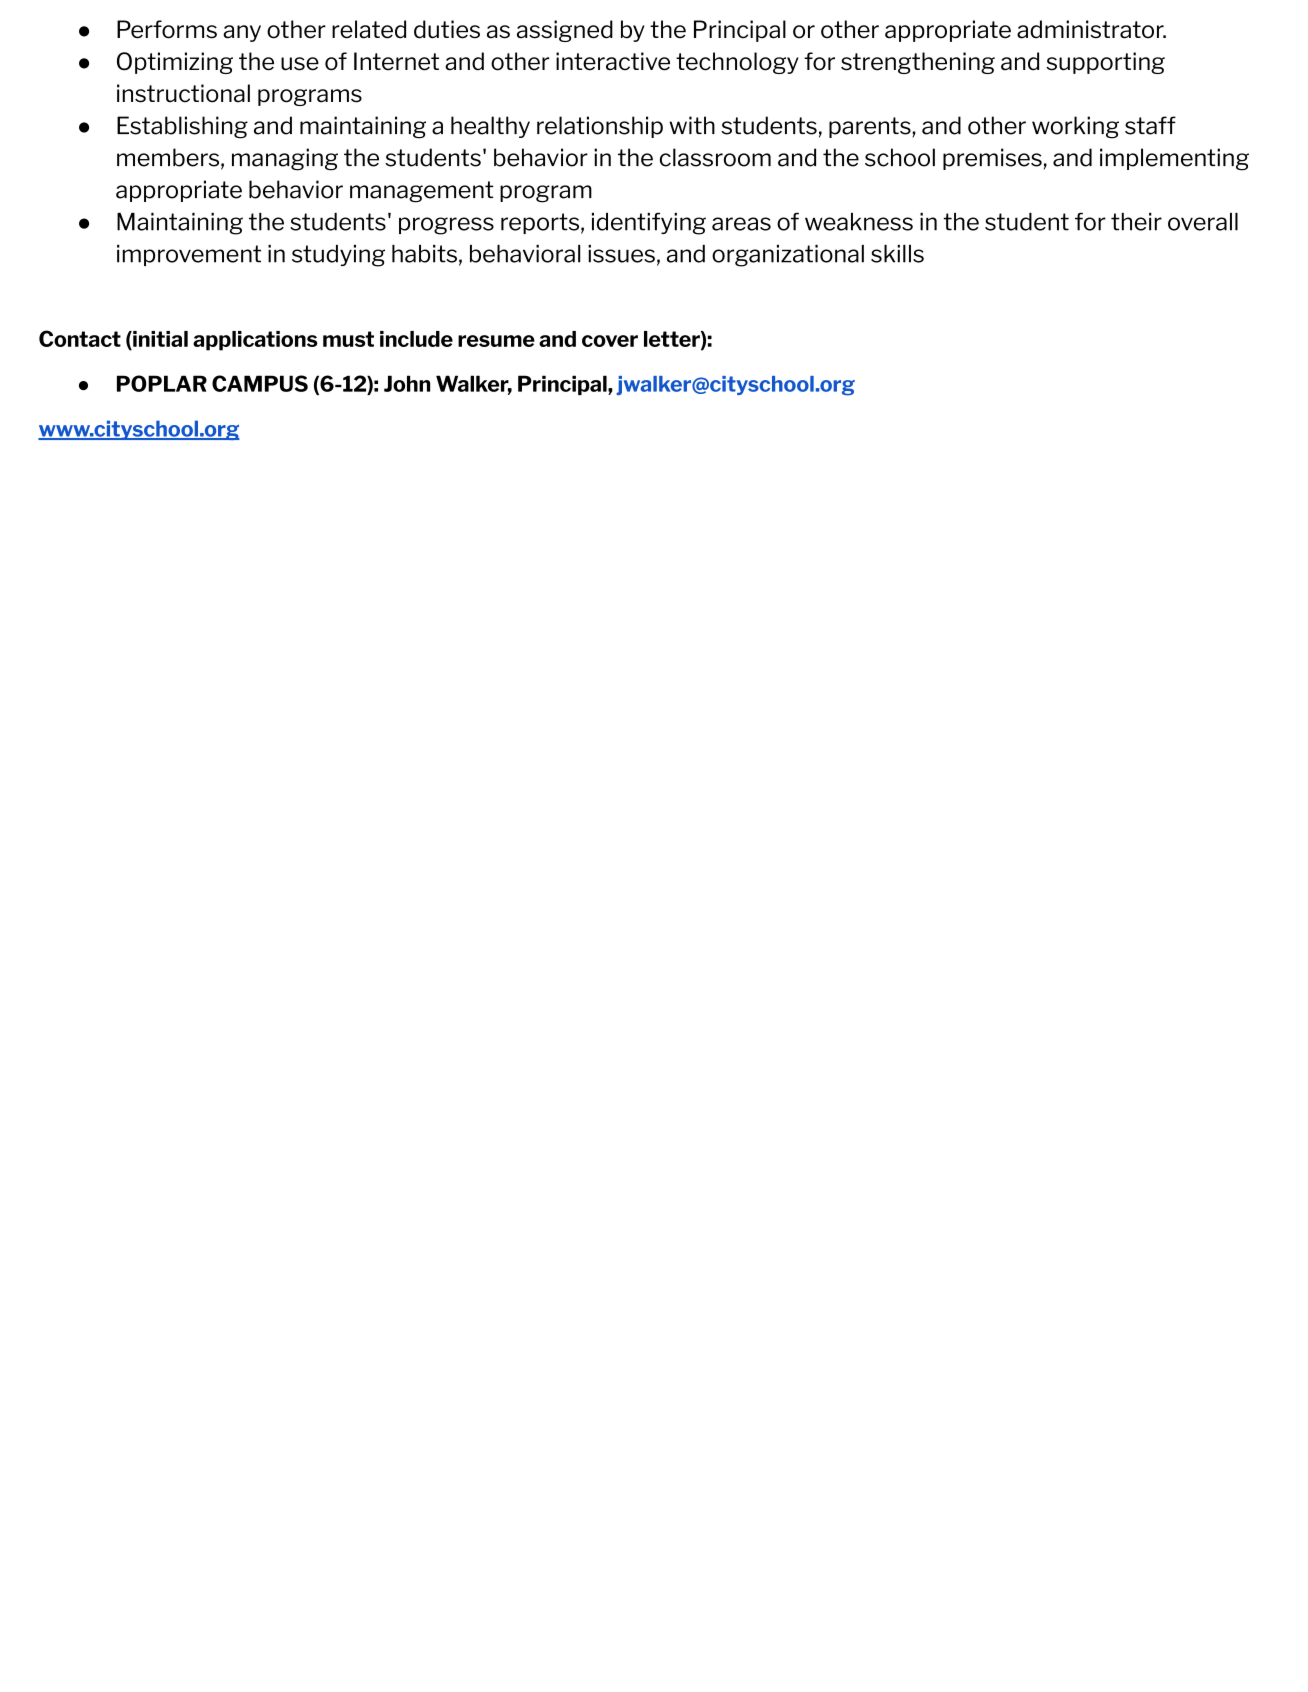 This screenshot has height=1692, width=1308. Describe the element at coordinates (422, 192) in the screenshot. I see `management` at that location.
